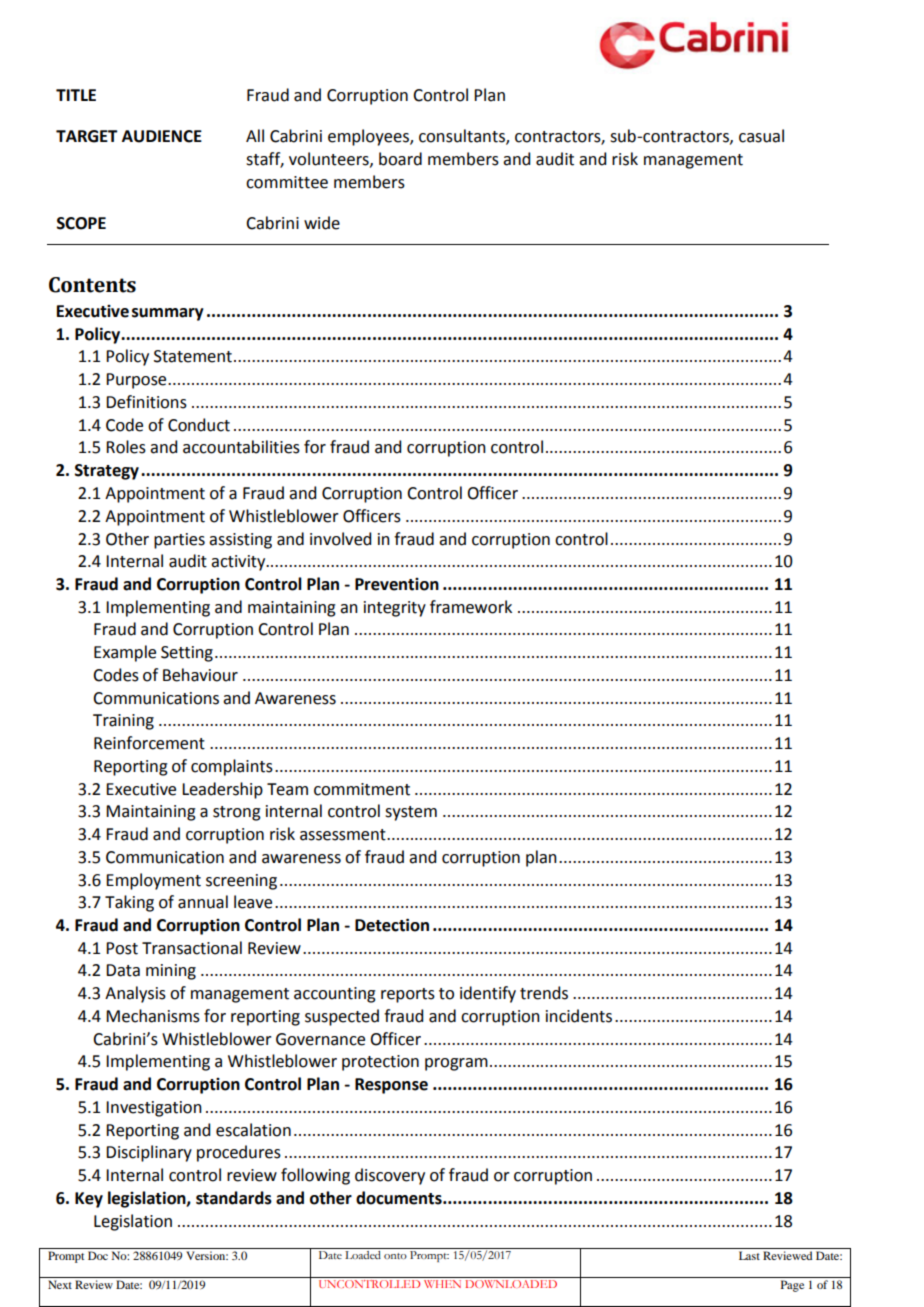 The image size is (924, 1307). Describe the element at coordinates (471, 607) in the page. I see `framework` at that location.
